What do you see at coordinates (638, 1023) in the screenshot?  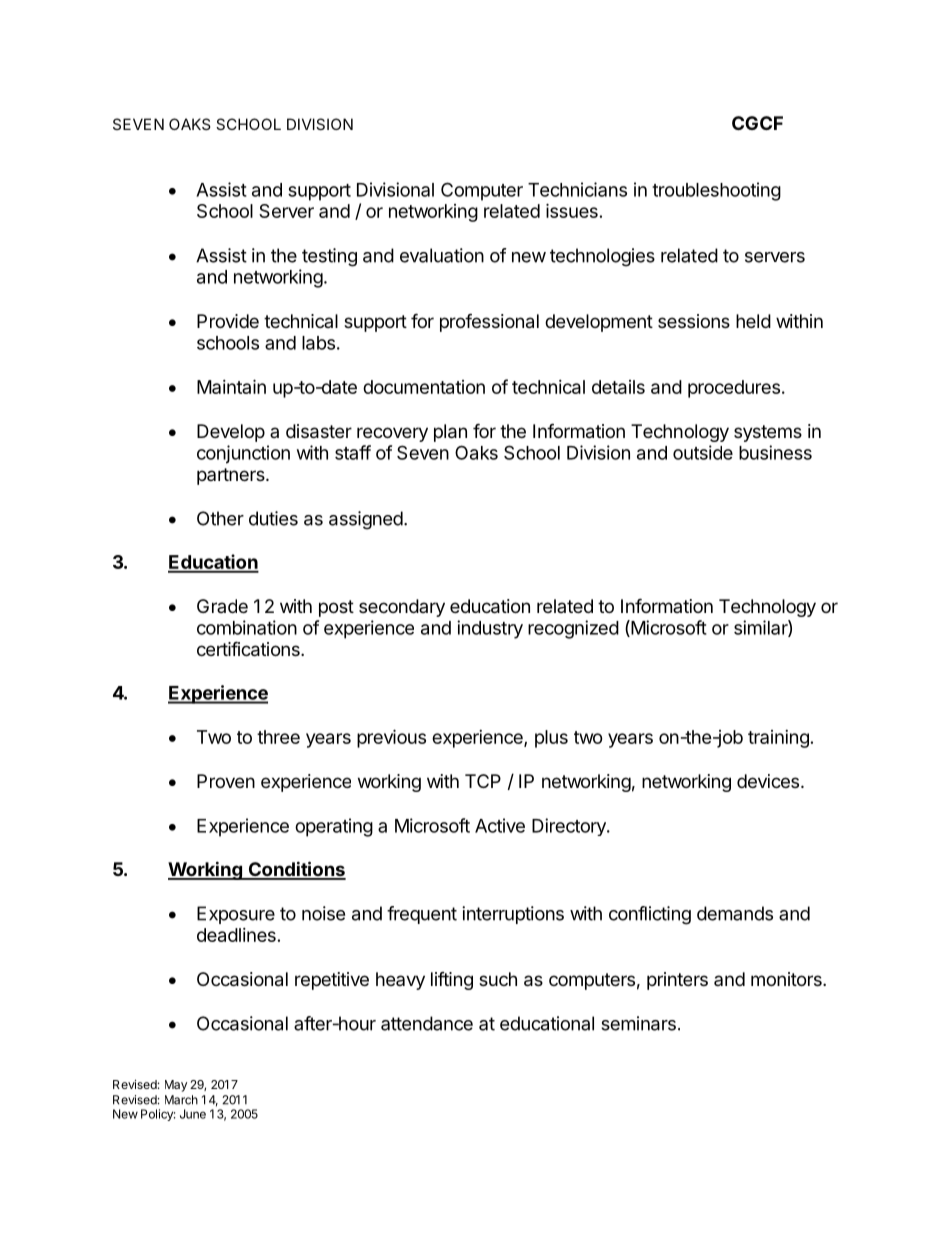 I see `seminars` at bounding box center [638, 1023].
